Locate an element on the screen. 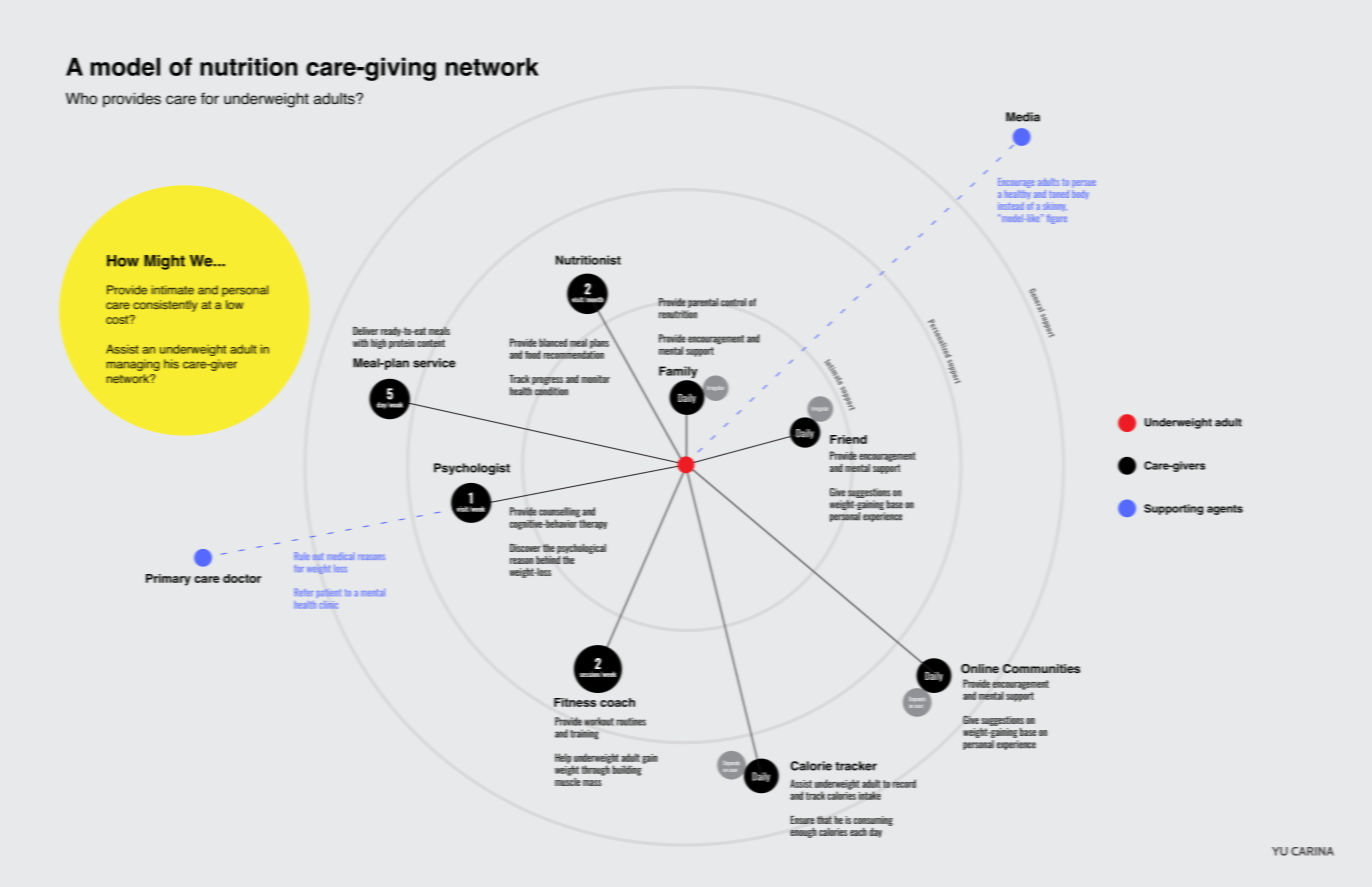 Image resolution: width=1372 pixels, height=887 pixels. his is located at coordinates (171, 364).
